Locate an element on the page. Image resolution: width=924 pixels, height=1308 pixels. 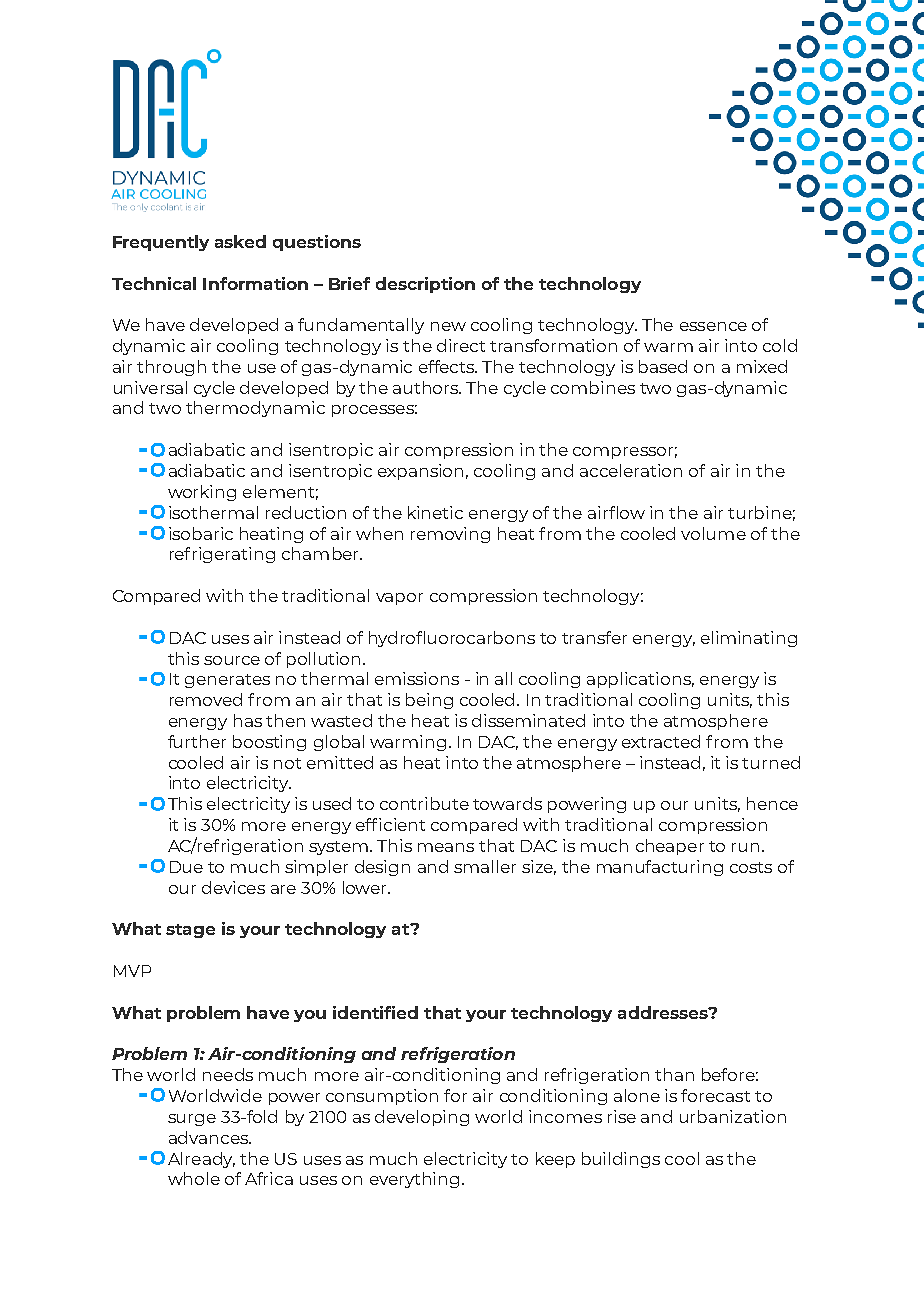
hence is located at coordinates (772, 803).
